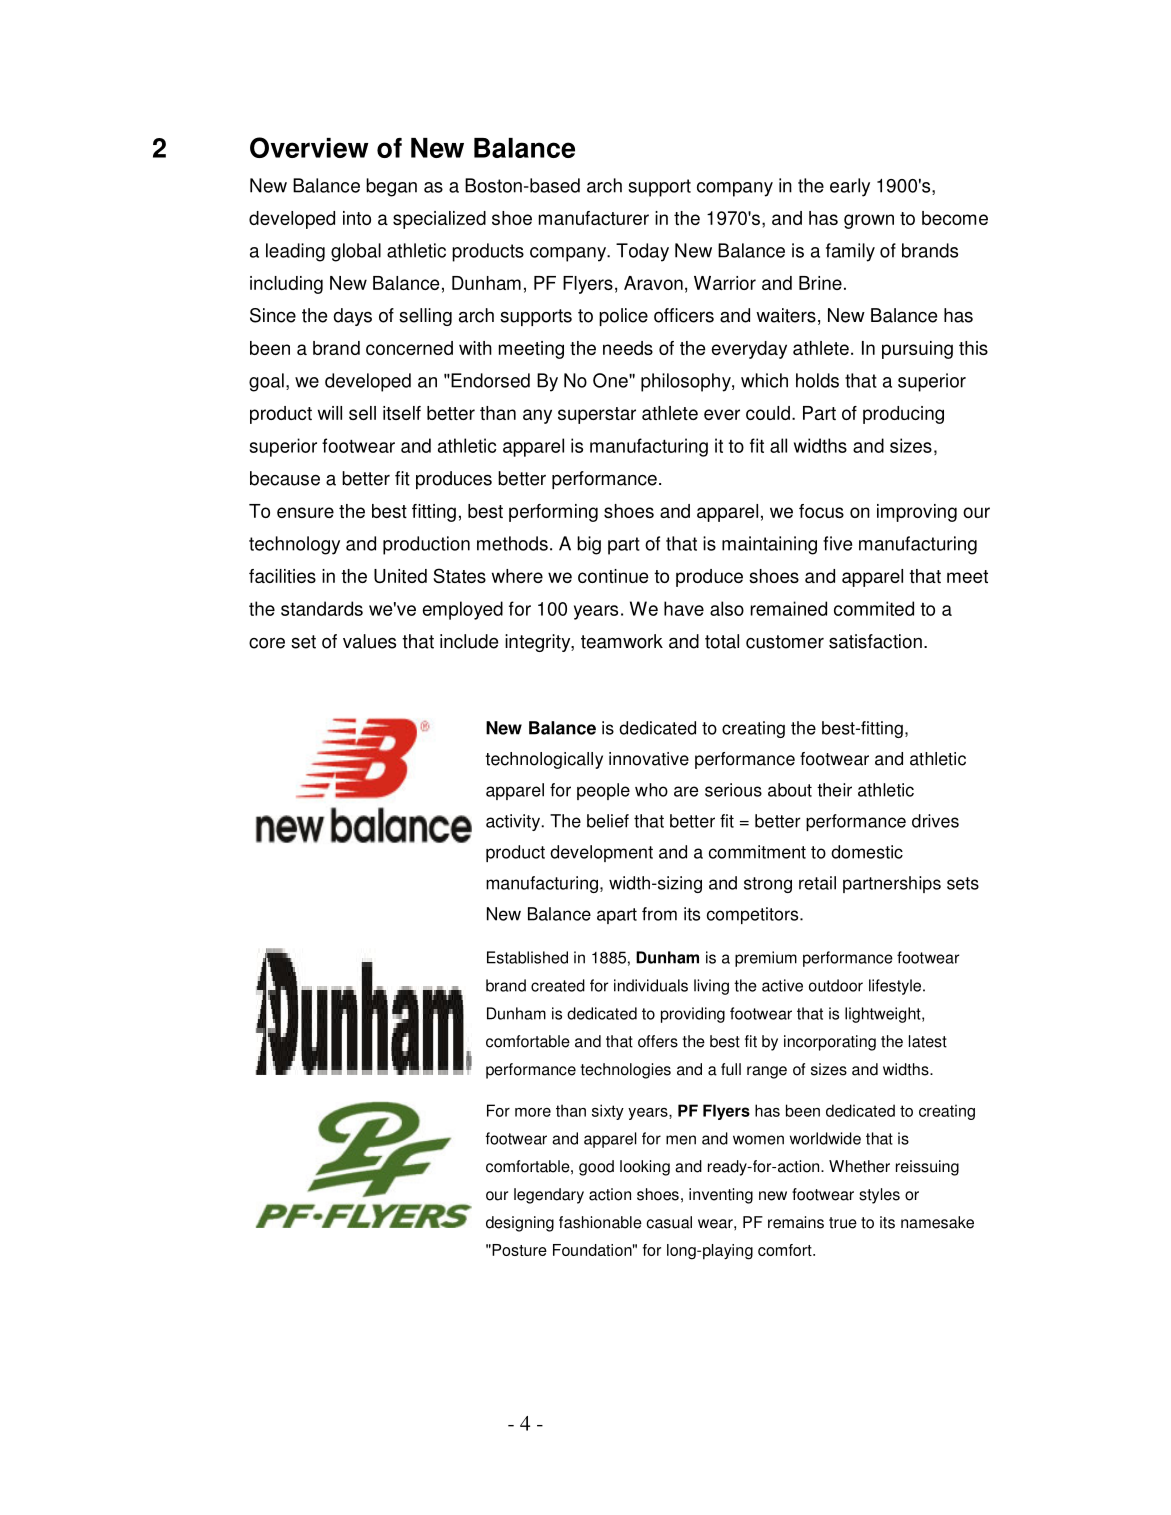 The image size is (1171, 1515). What do you see at coordinates (622, 641) in the image?
I see `teamwork` at bounding box center [622, 641].
